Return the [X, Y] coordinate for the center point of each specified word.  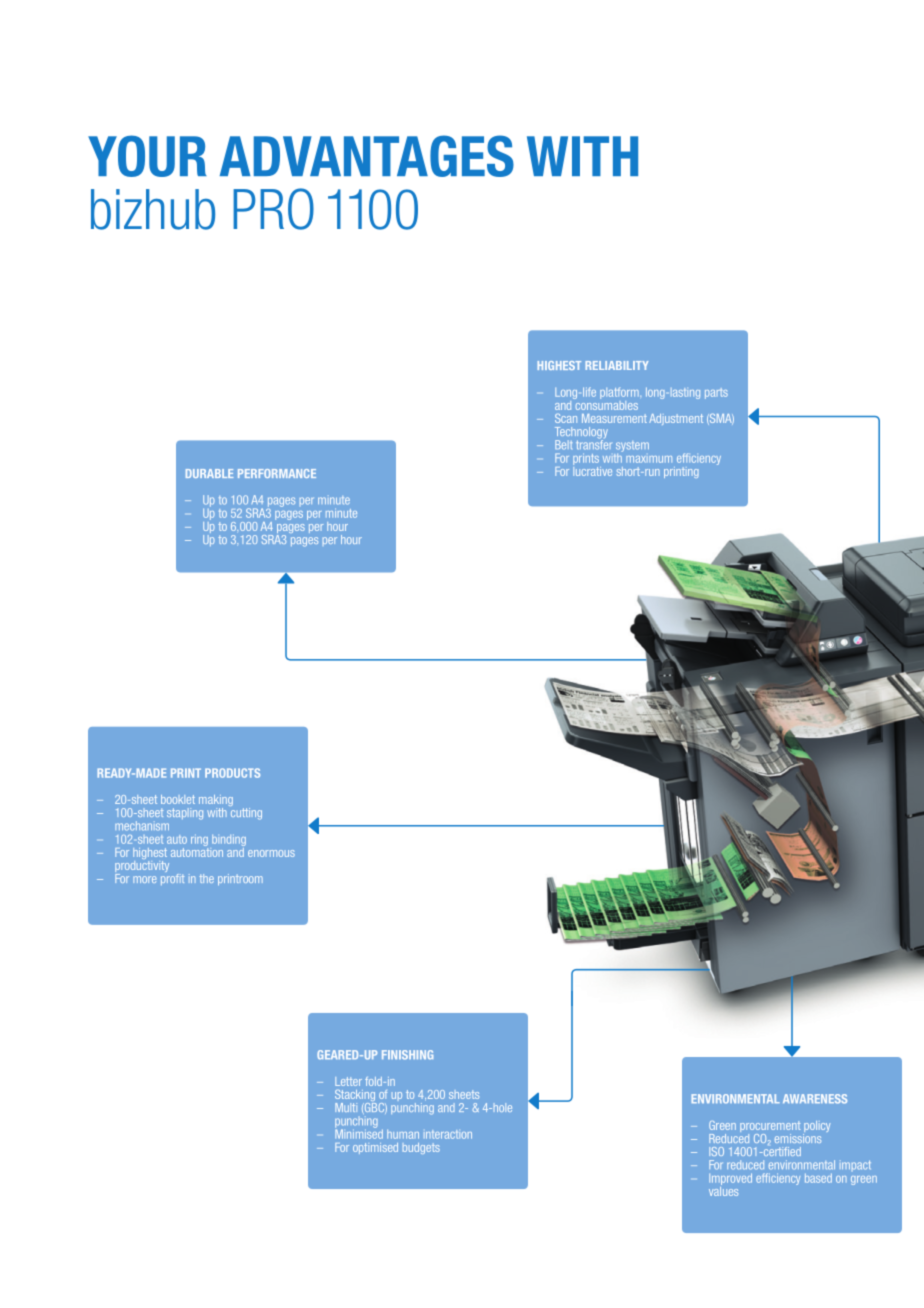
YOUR [147, 156]
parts [716, 393]
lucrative [592, 470]
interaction [448, 1134]
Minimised [359, 1133]
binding [228, 841]
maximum [649, 459]
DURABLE [209, 473]
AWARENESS [815, 1099]
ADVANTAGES [367, 156]
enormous [271, 853]
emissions [798, 1137]
